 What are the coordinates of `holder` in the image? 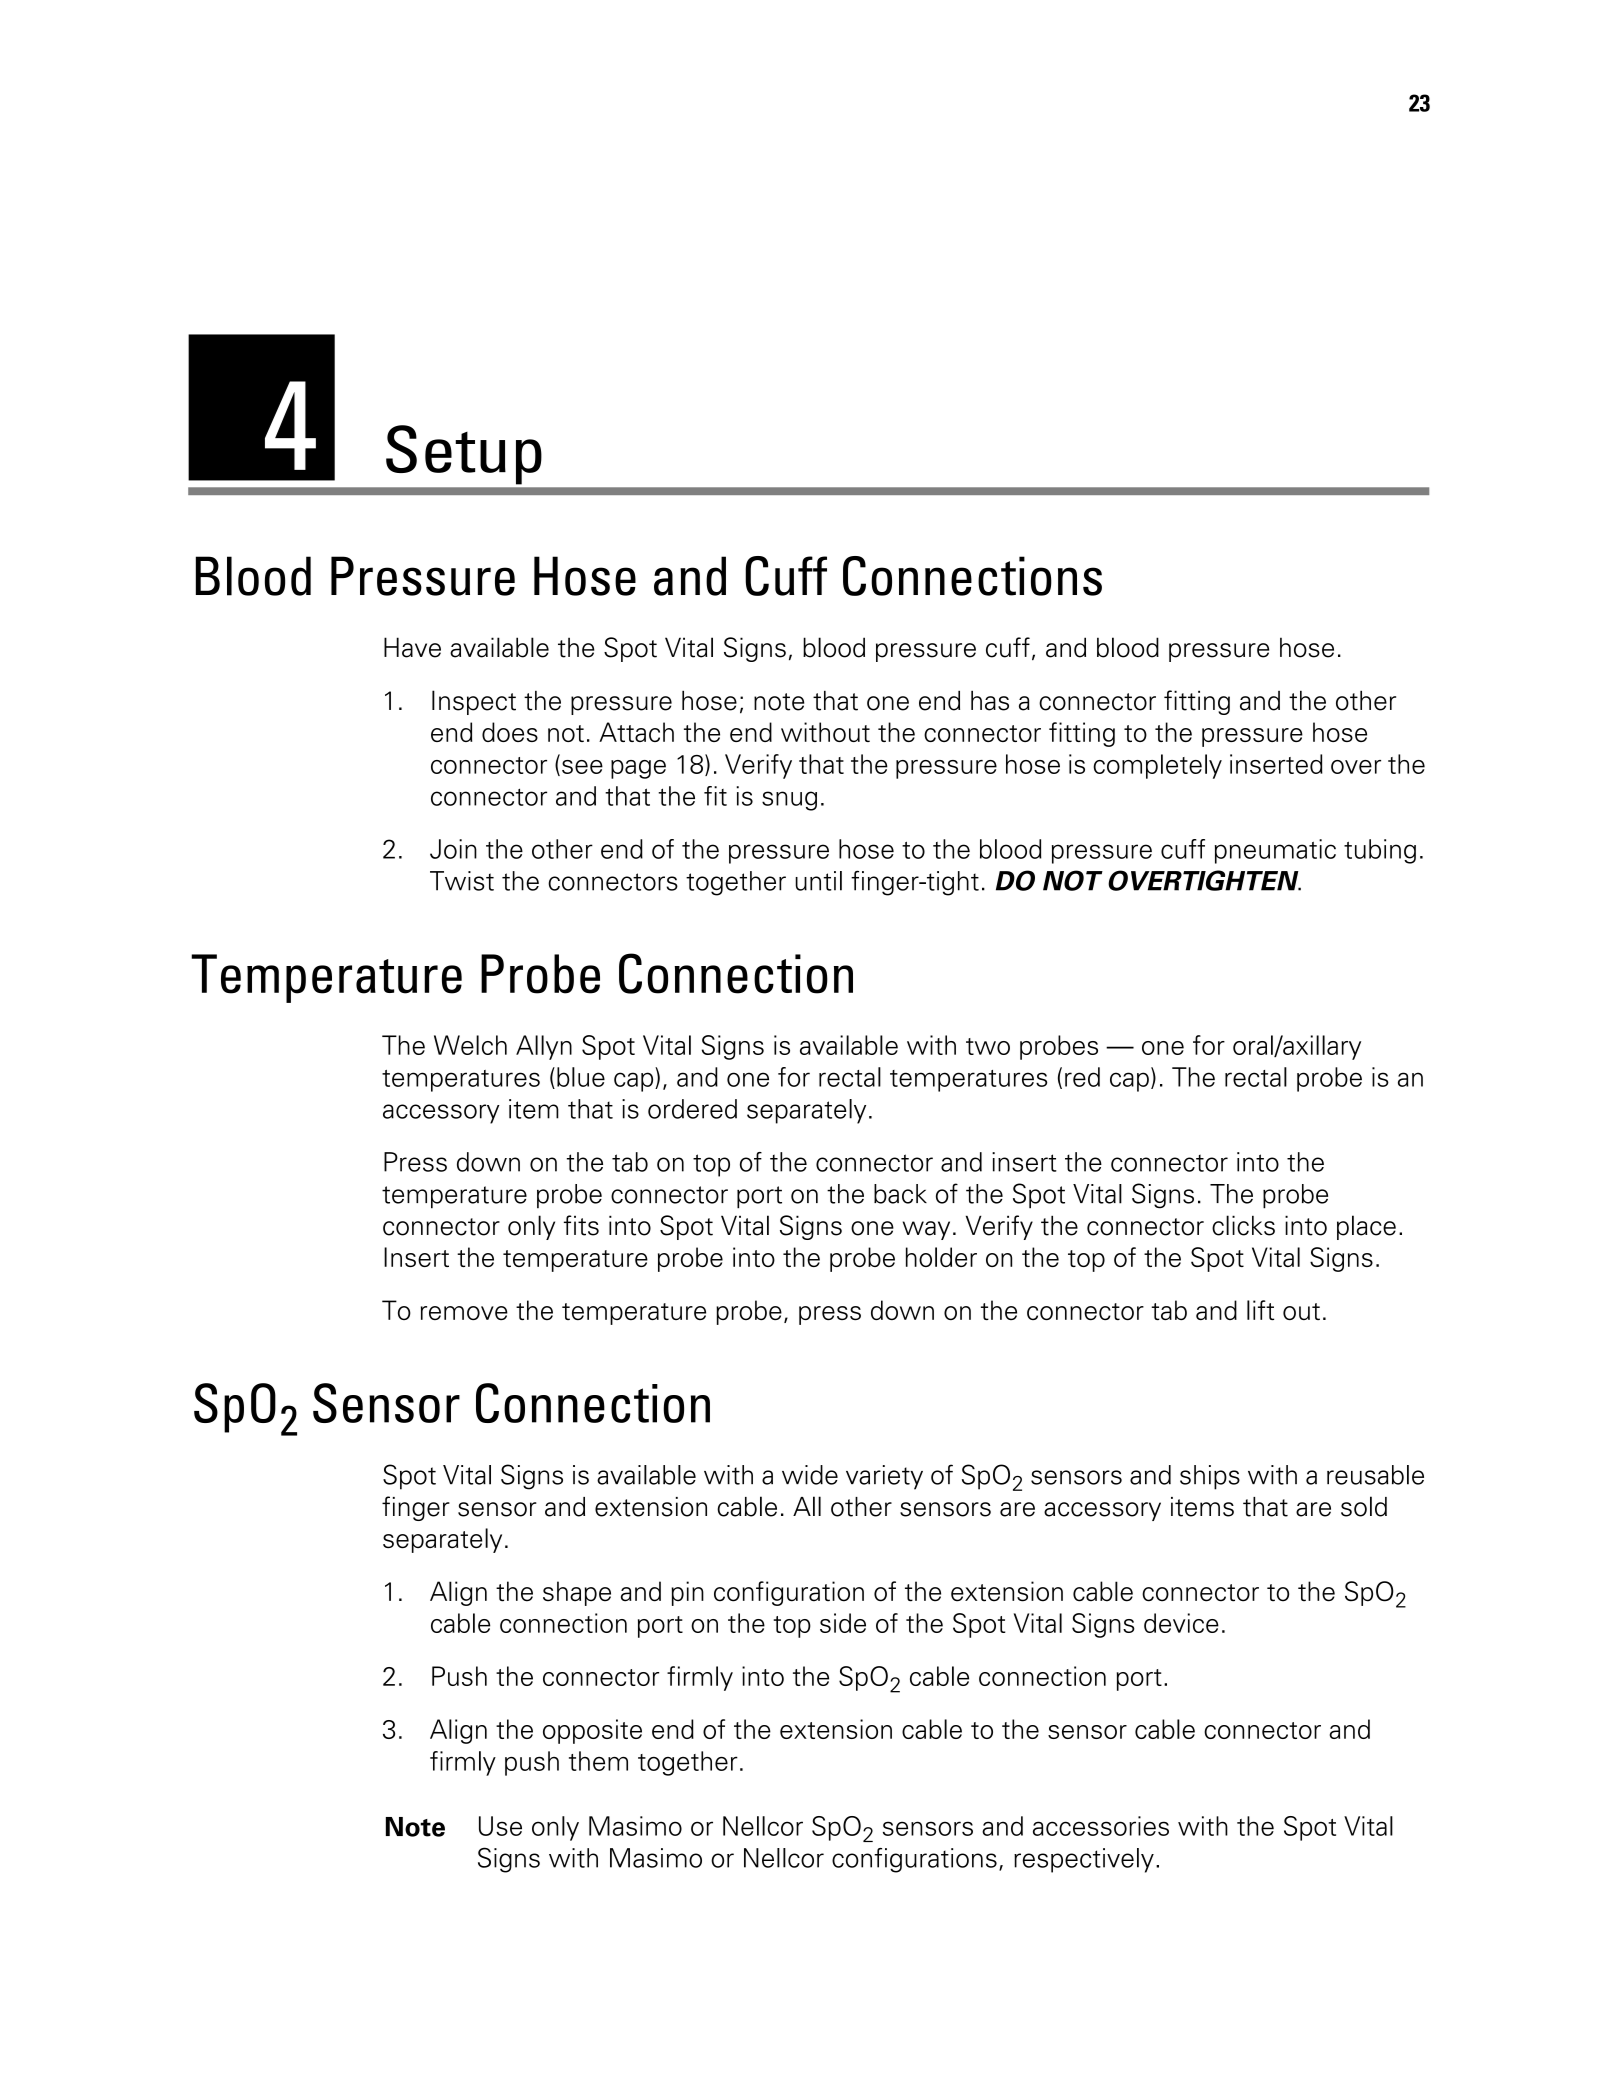 It's located at (941, 1257).
